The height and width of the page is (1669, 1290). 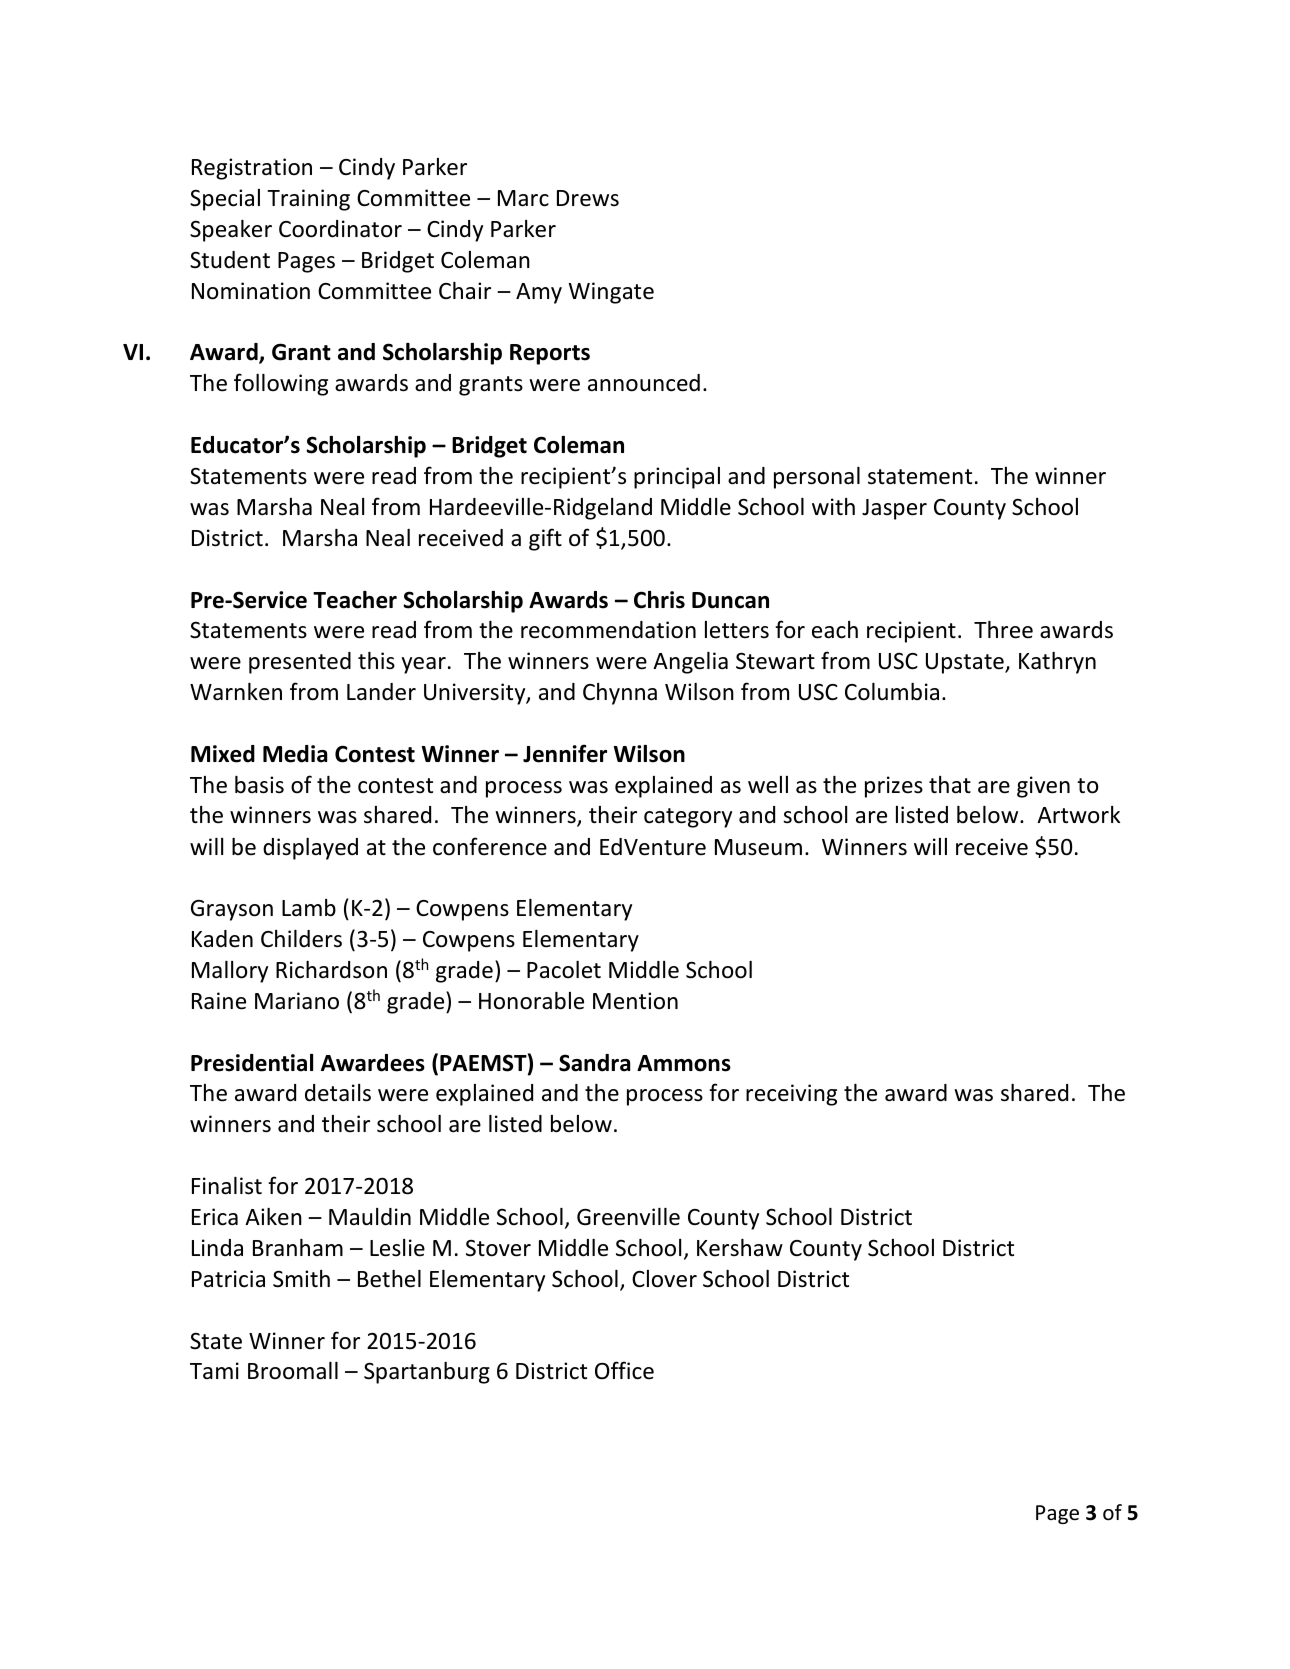 What do you see at coordinates (523, 198) in the page?
I see `Marc` at bounding box center [523, 198].
